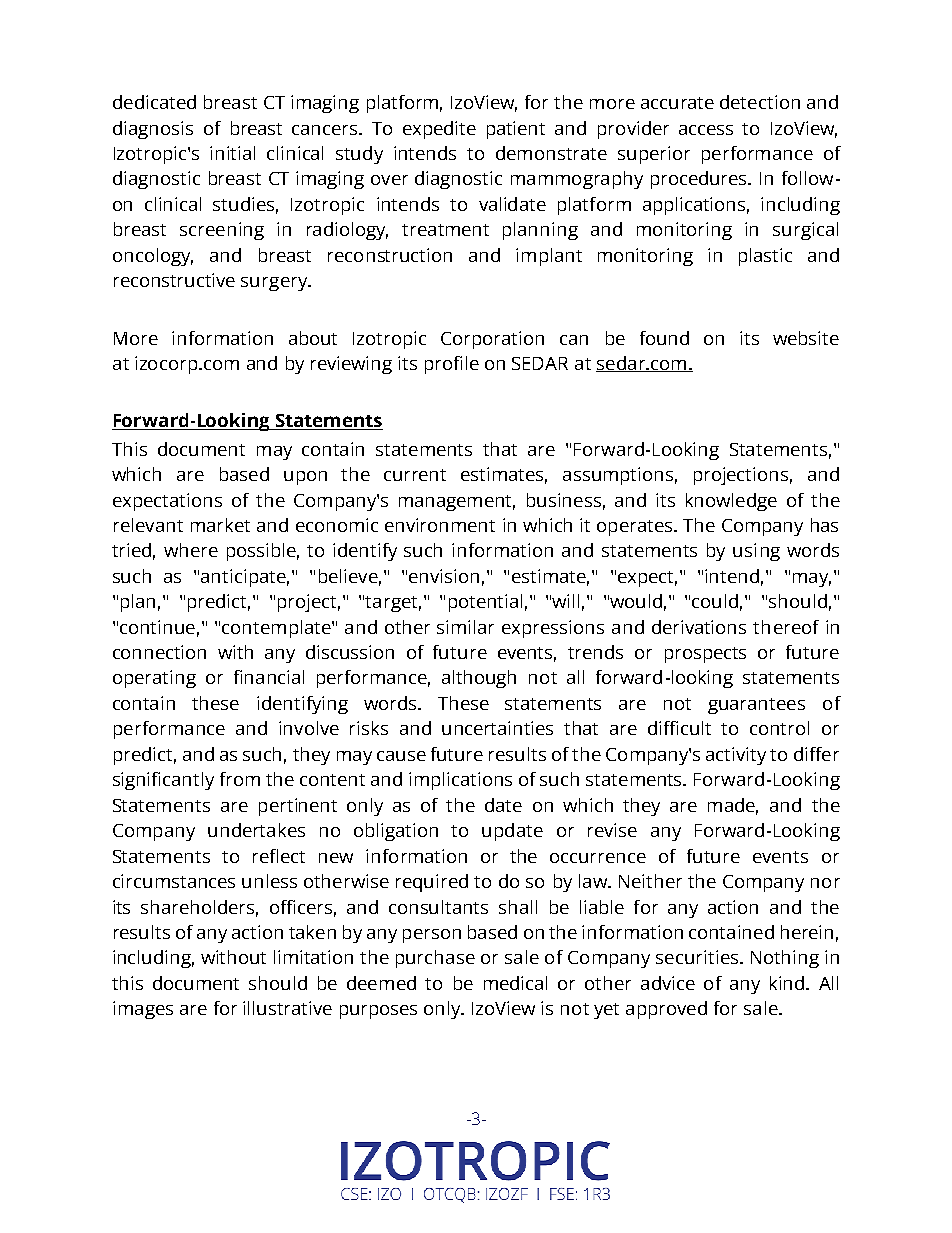 The image size is (952, 1233). Describe the element at coordinates (191, 550) in the document. I see `where` at that location.
